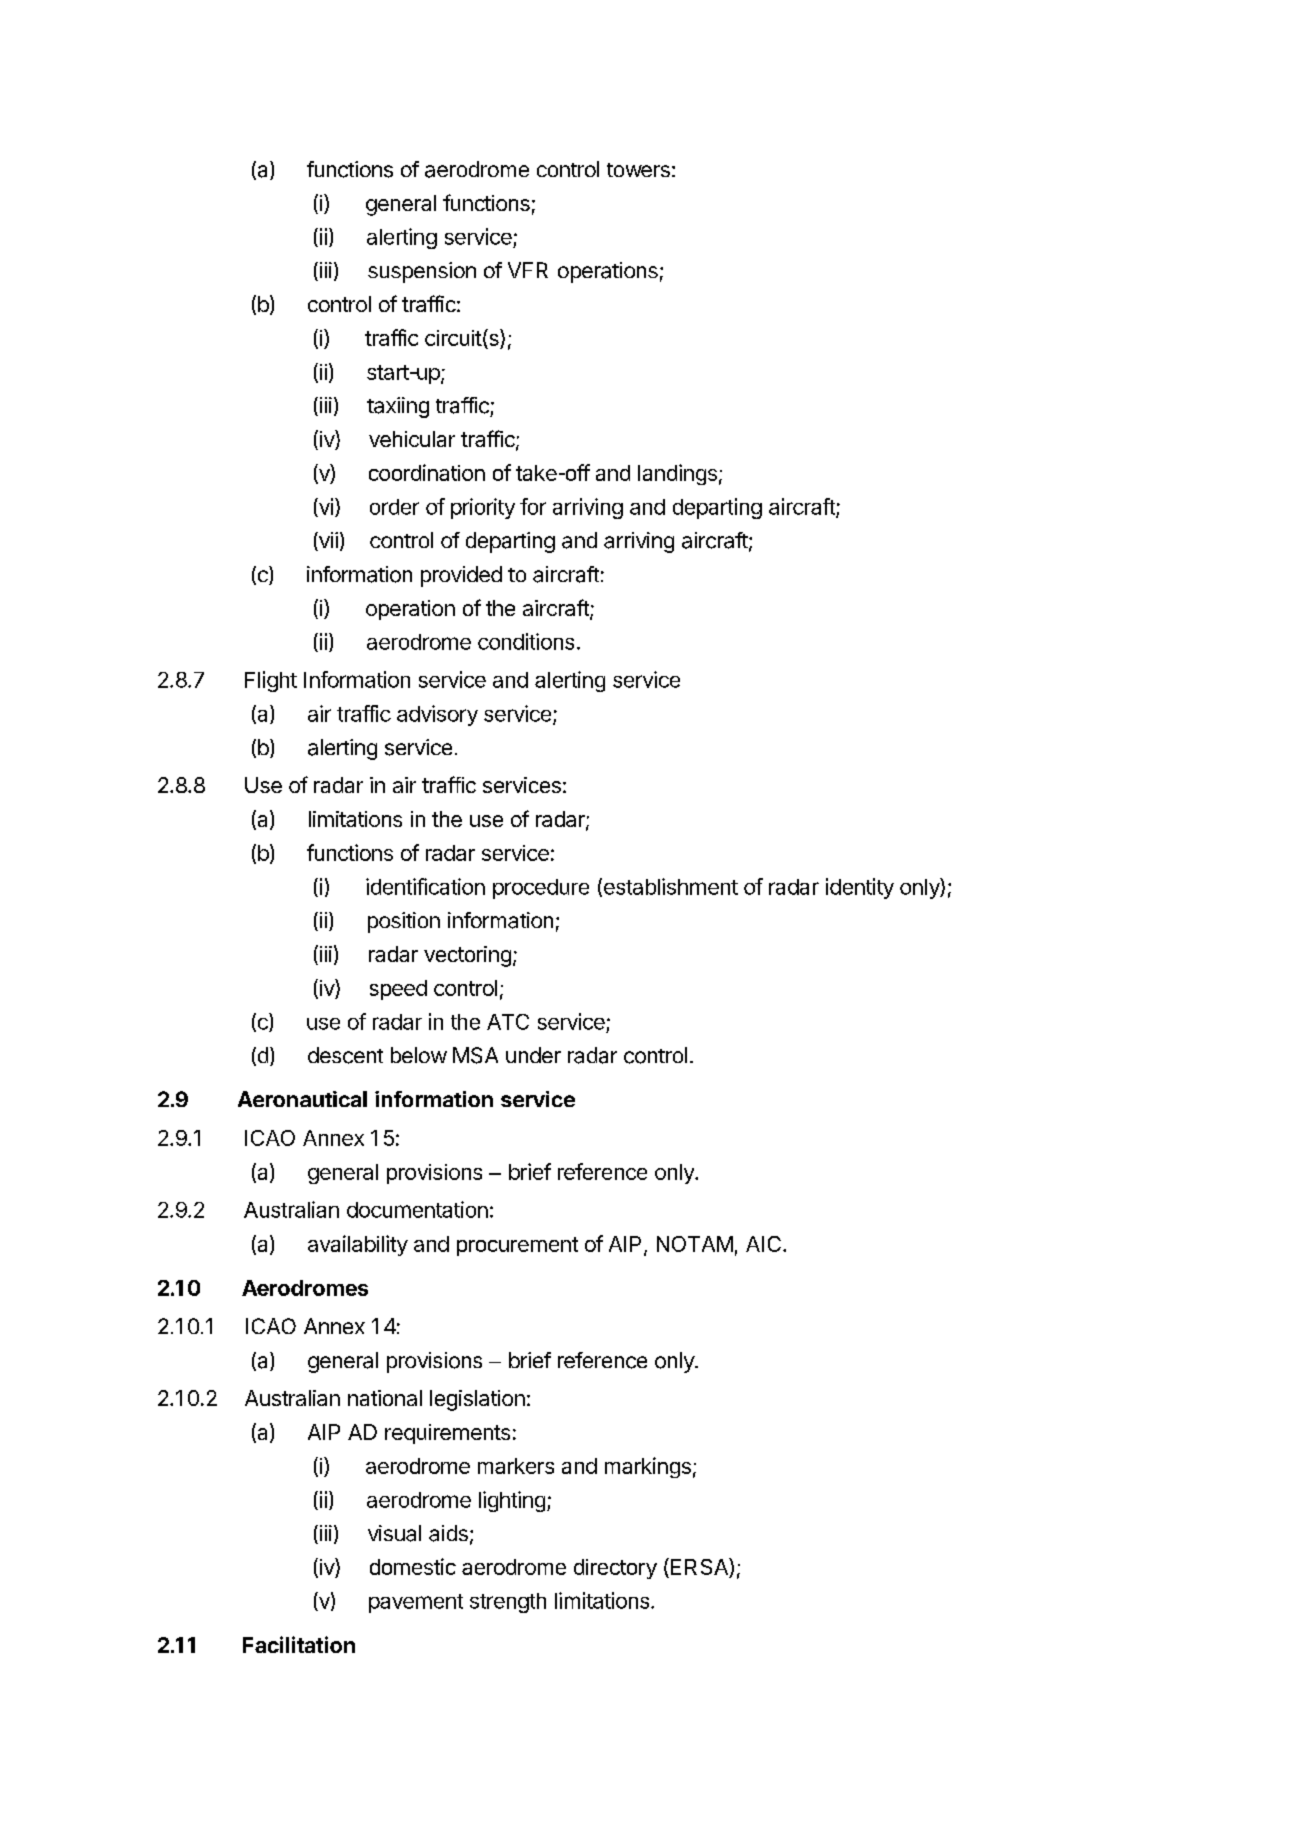 The image size is (1296, 1833). I want to click on conditions, so click(526, 641).
